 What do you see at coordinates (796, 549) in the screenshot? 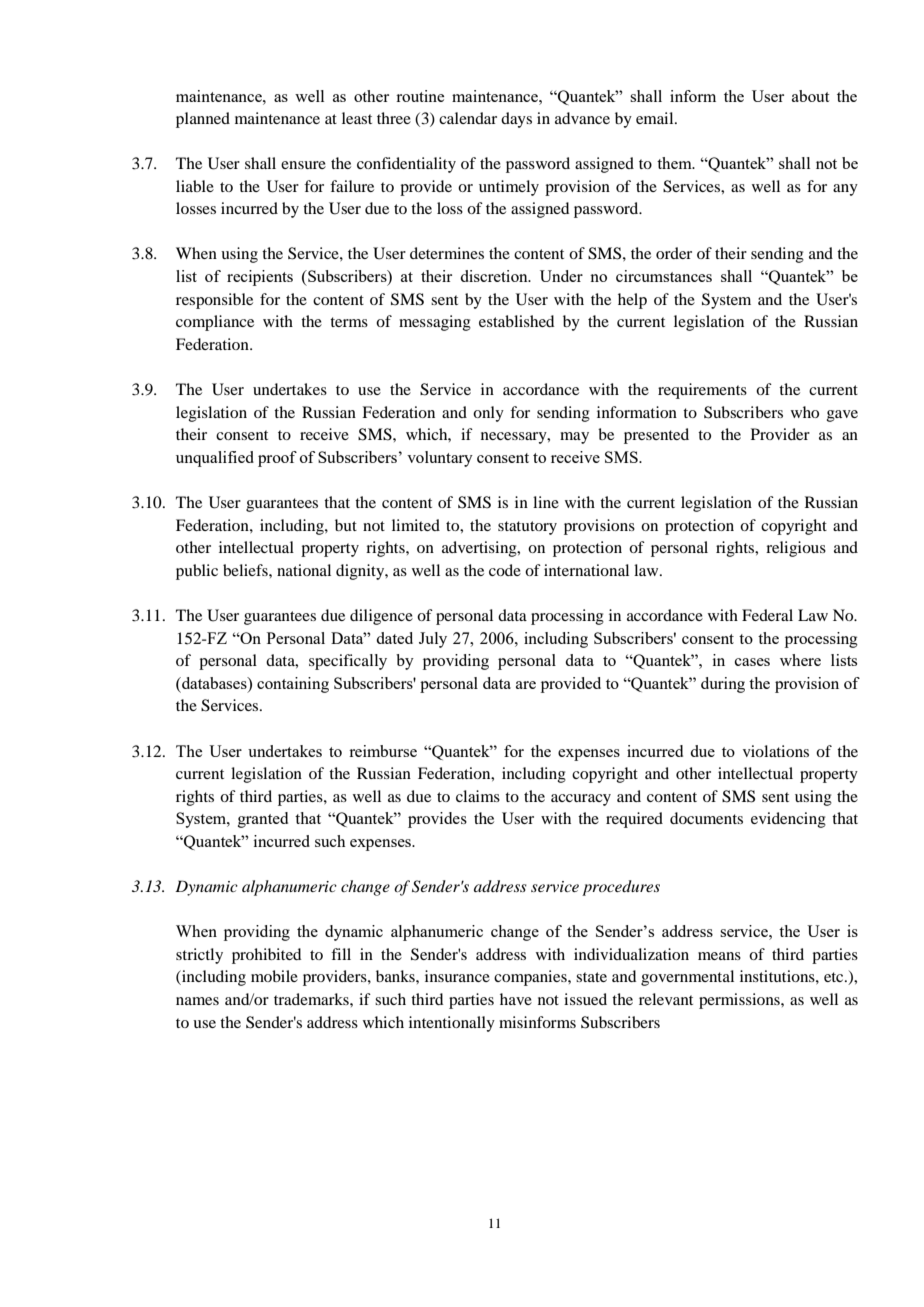
I see `religious` at bounding box center [796, 549].
